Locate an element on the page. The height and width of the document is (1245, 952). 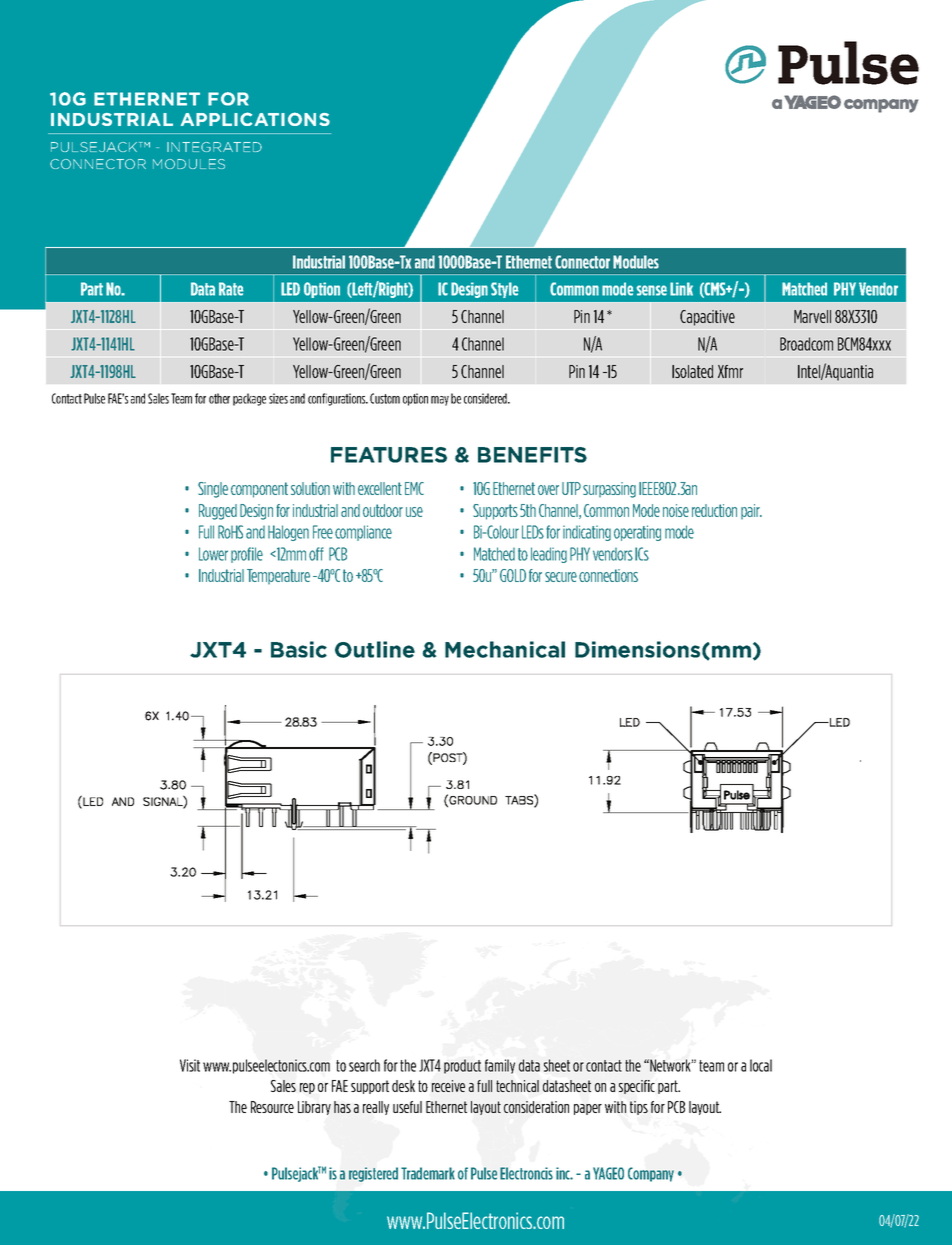
Link is located at coordinates (681, 289).
